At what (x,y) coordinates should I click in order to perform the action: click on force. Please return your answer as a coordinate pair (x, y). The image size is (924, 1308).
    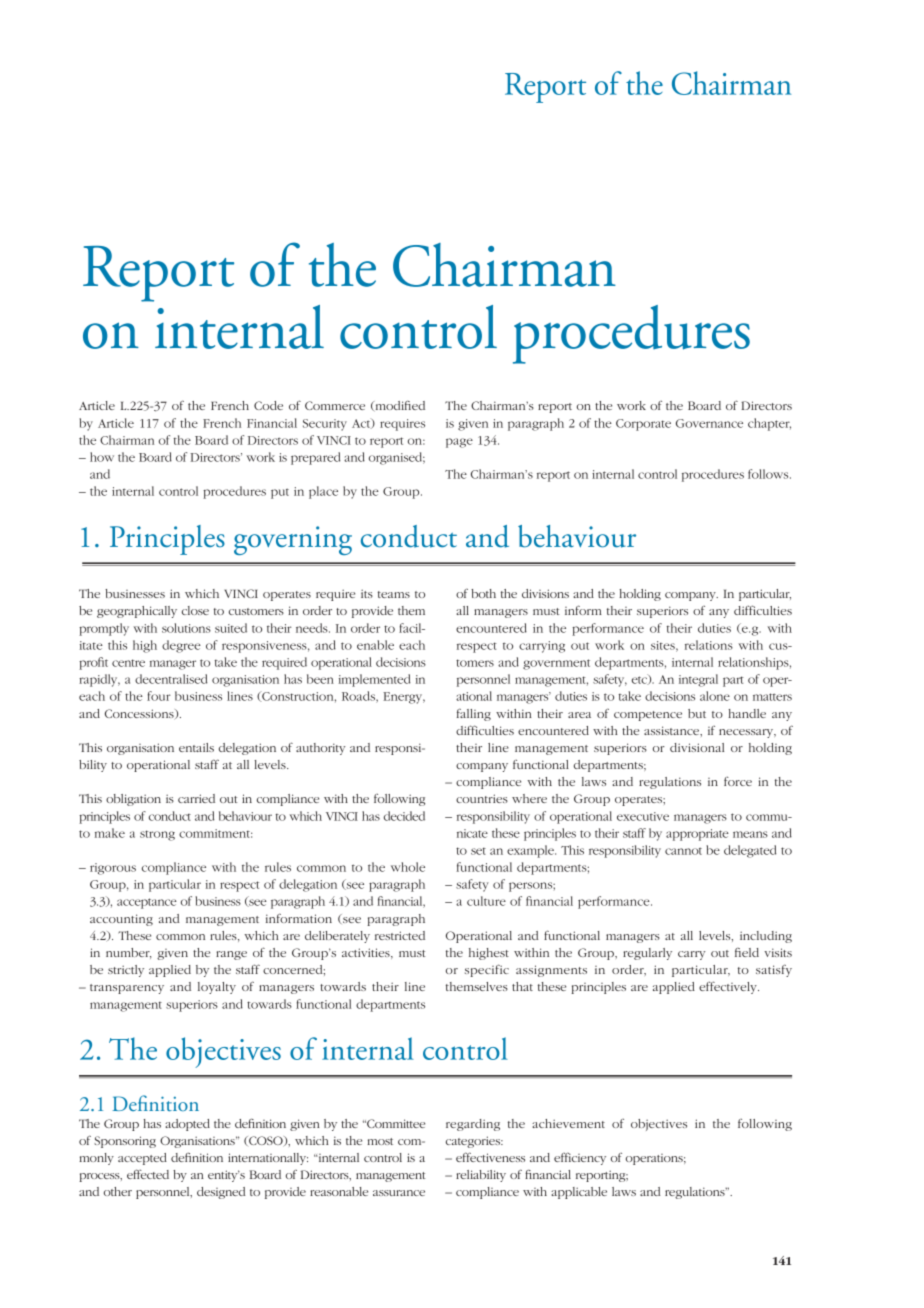
    Looking at the image, I should click on (738, 781).
